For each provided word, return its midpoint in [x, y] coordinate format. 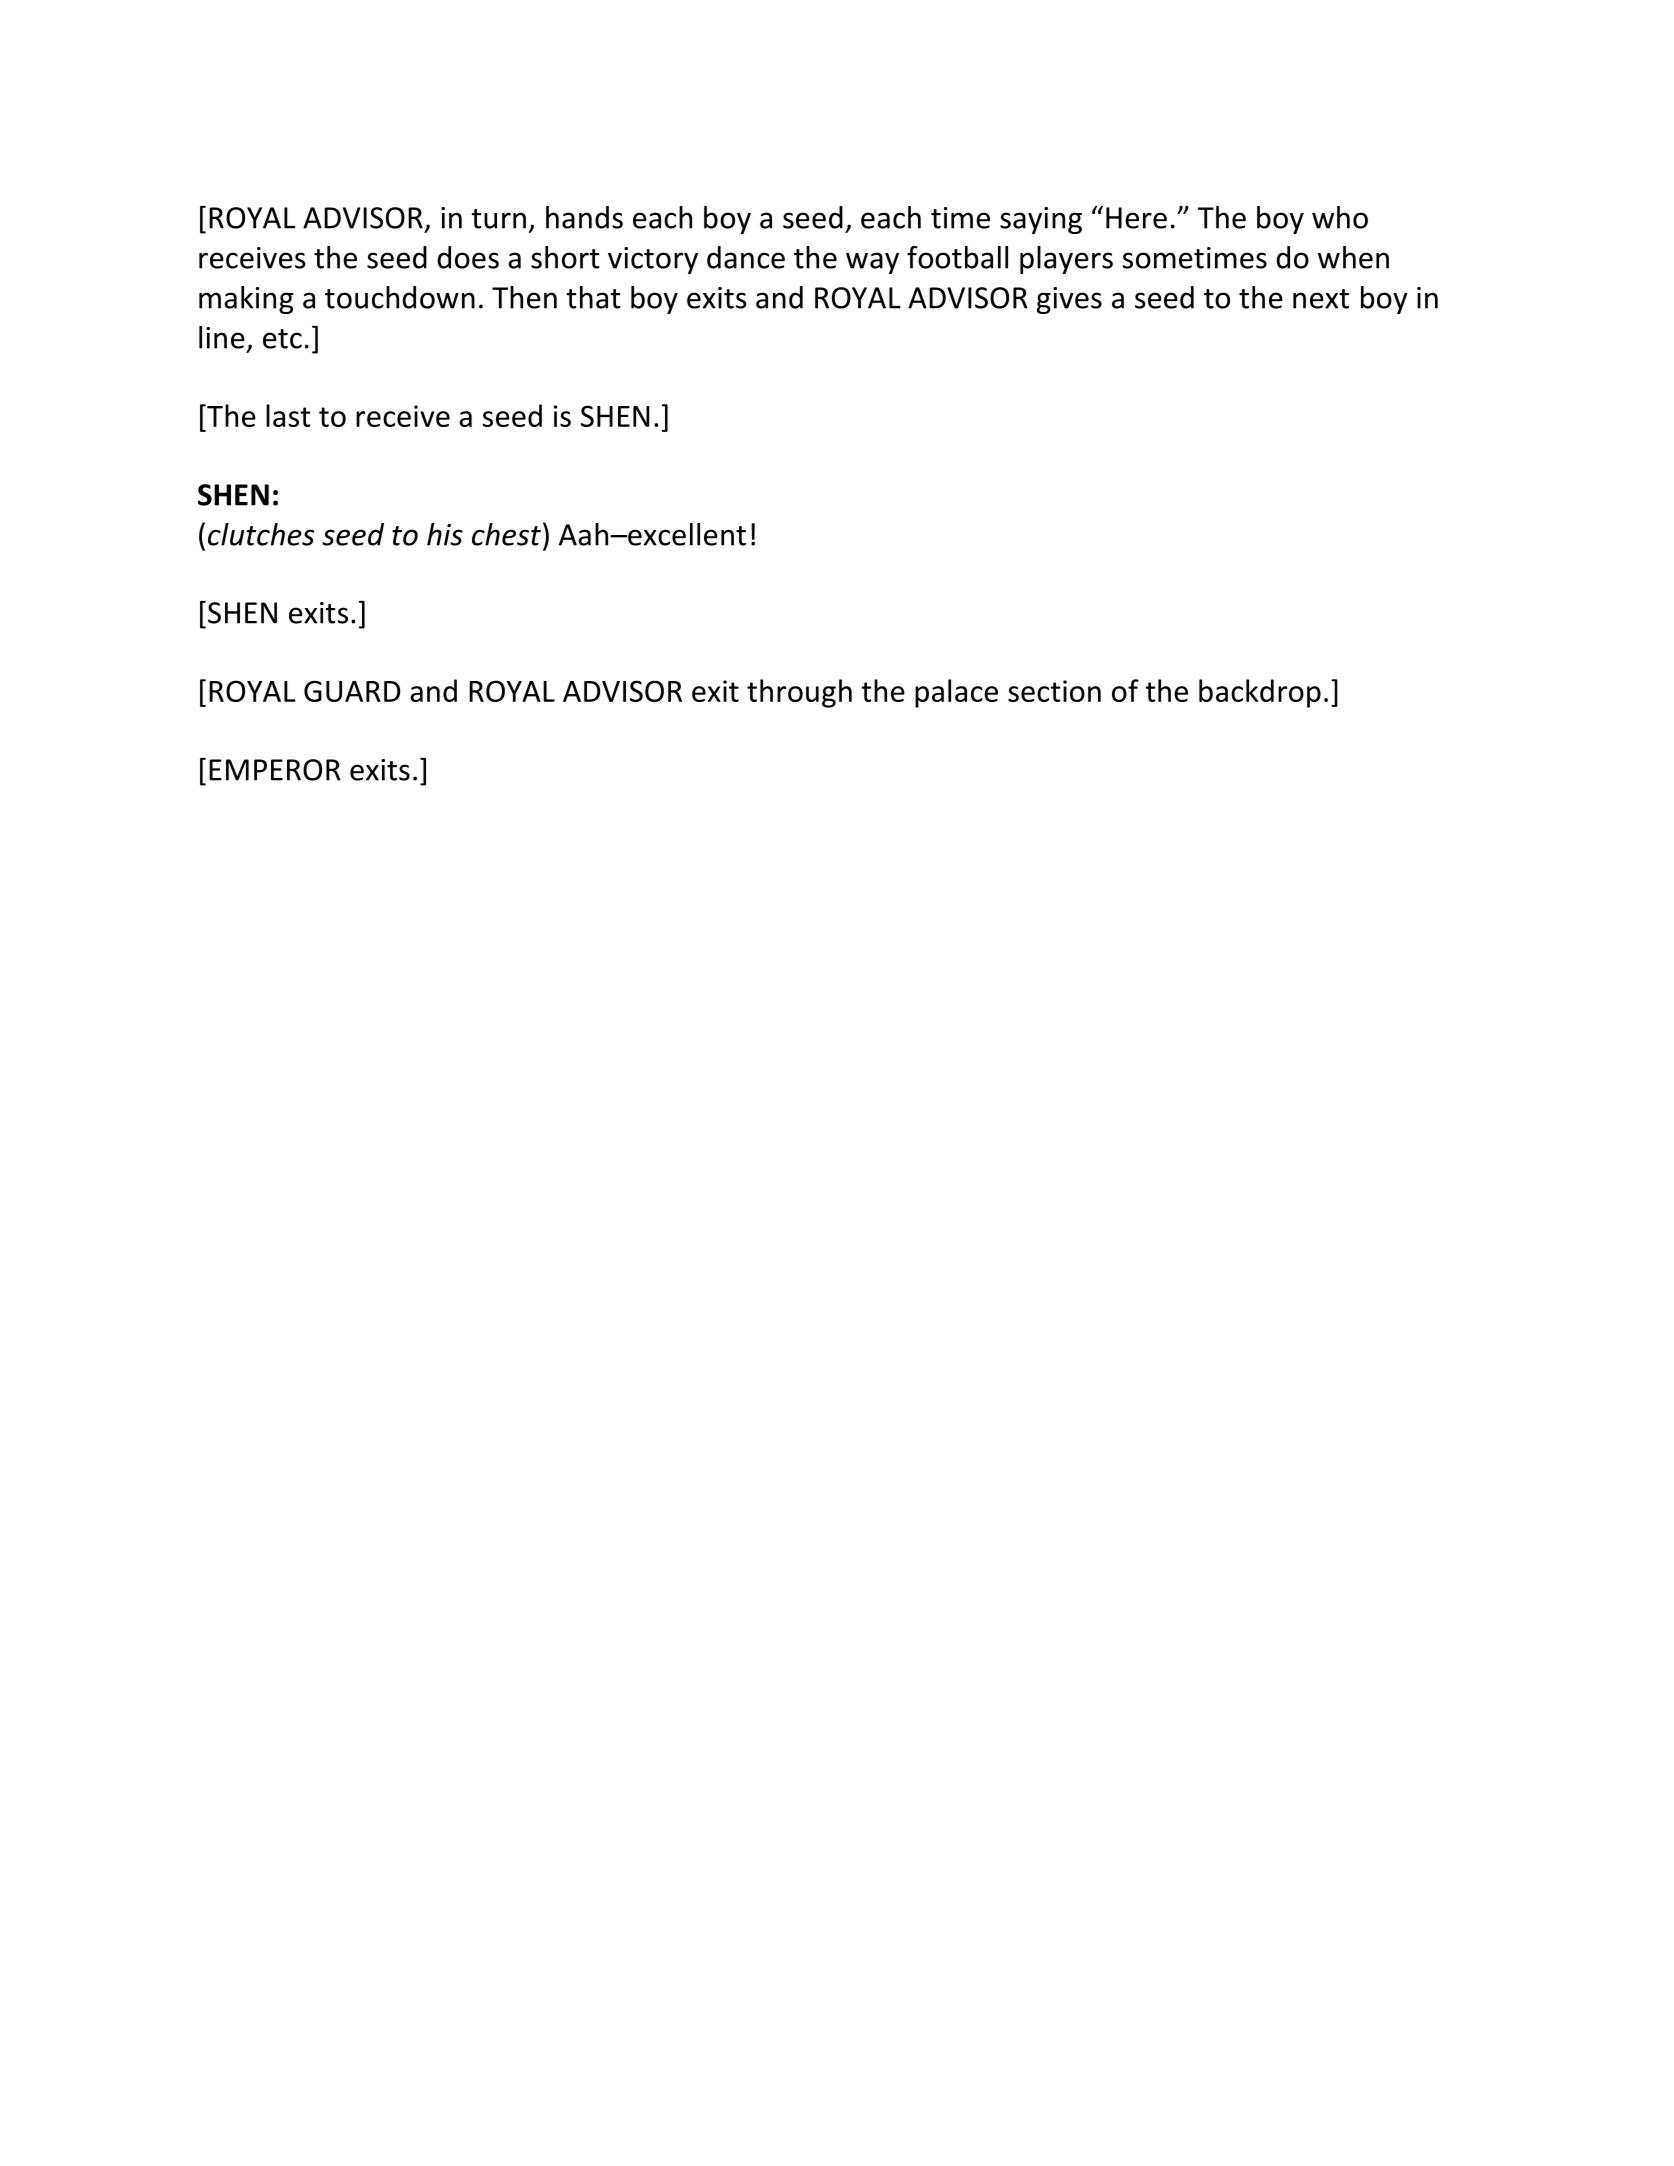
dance [746, 257]
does [468, 257]
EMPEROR [275, 770]
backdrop [1260, 693]
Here [1136, 218]
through [799, 693]
